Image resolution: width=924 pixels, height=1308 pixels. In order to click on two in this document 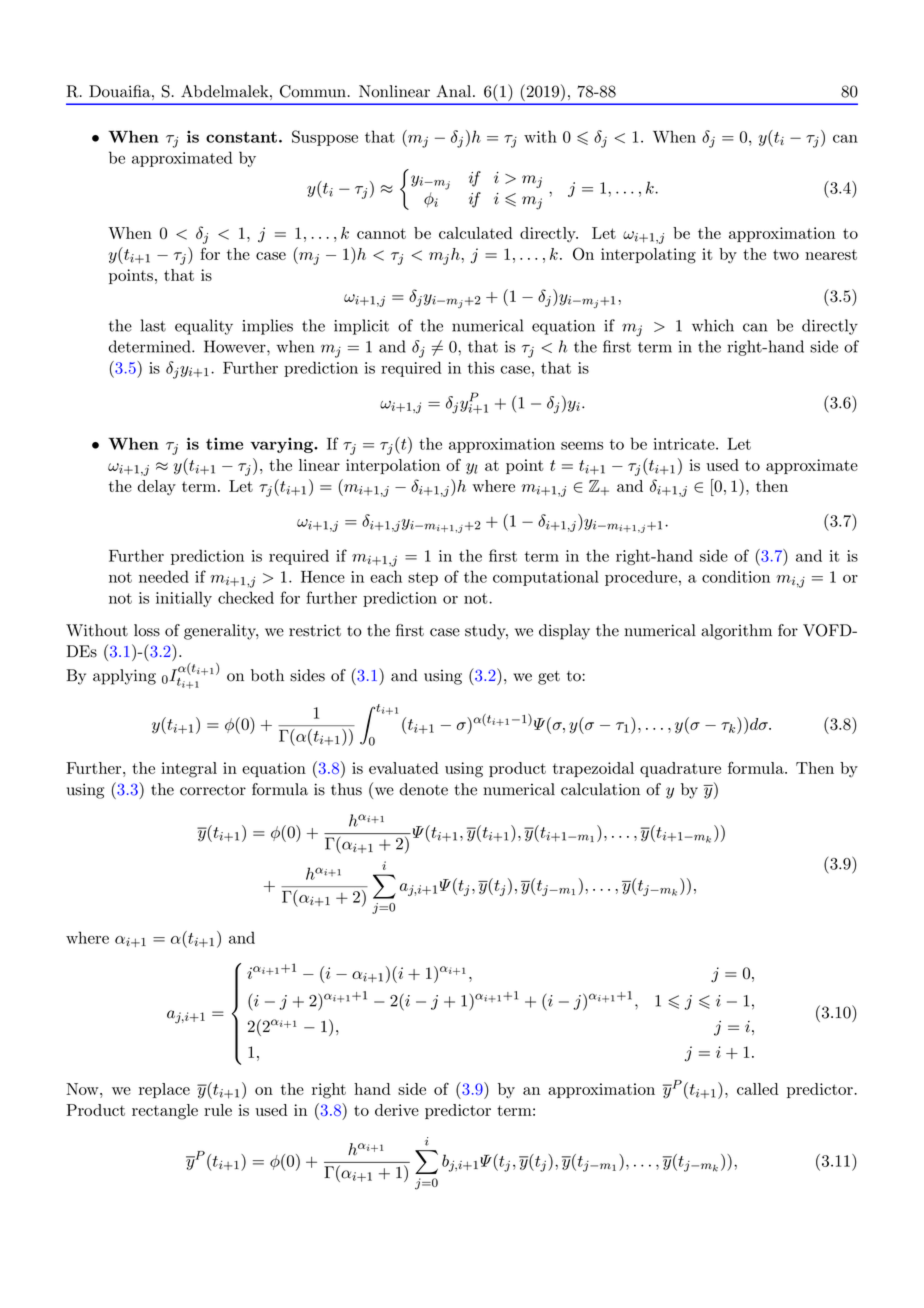, I will do `click(786, 254)`.
